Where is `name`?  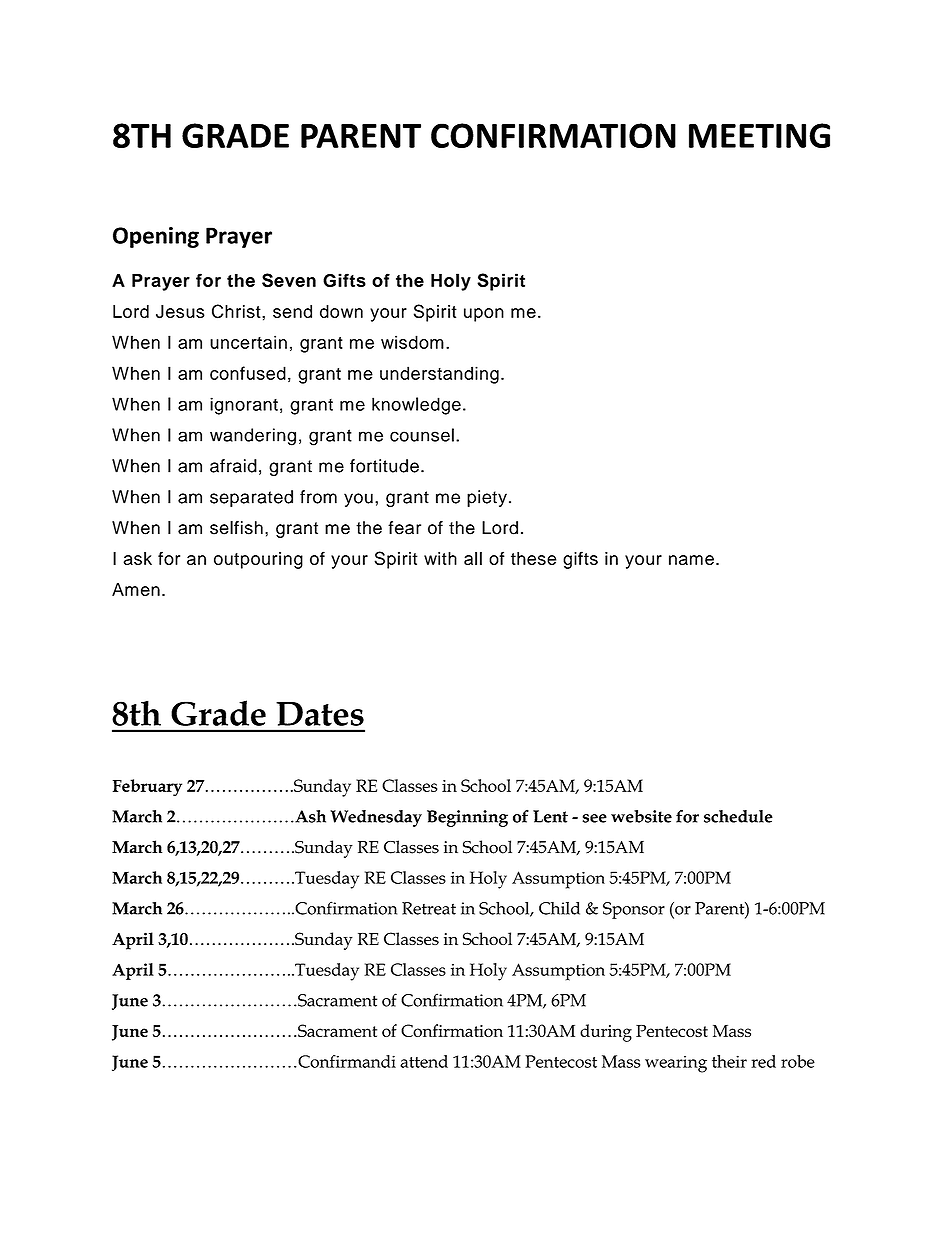
name is located at coordinates (691, 560).
